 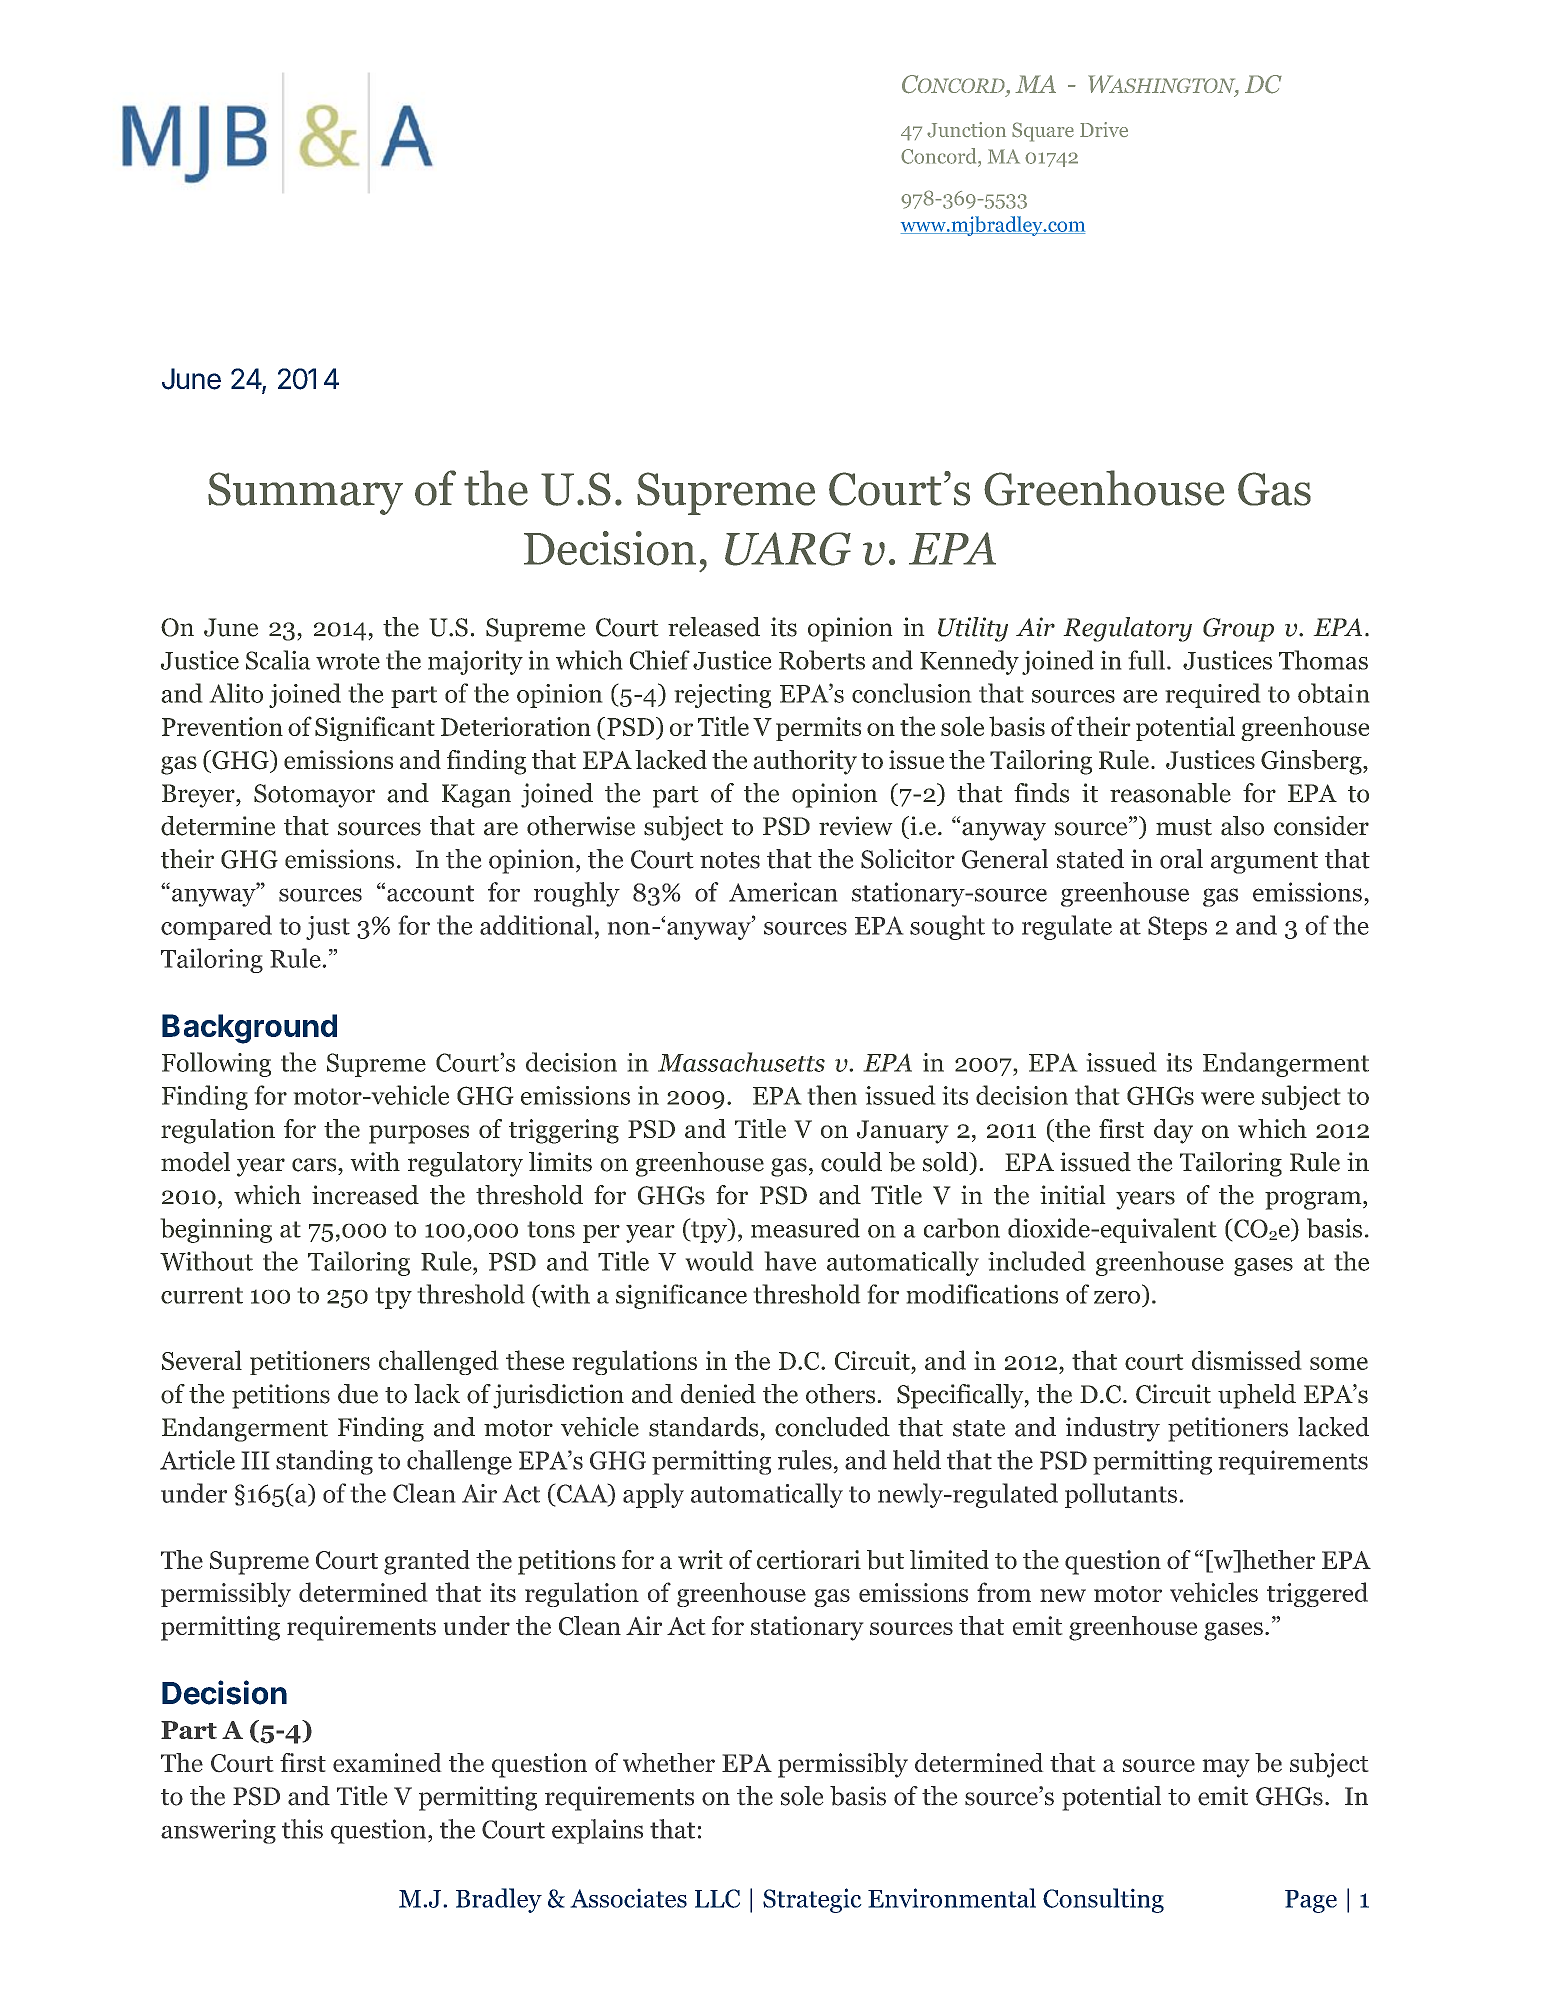 I want to click on Junction, so click(x=966, y=130).
